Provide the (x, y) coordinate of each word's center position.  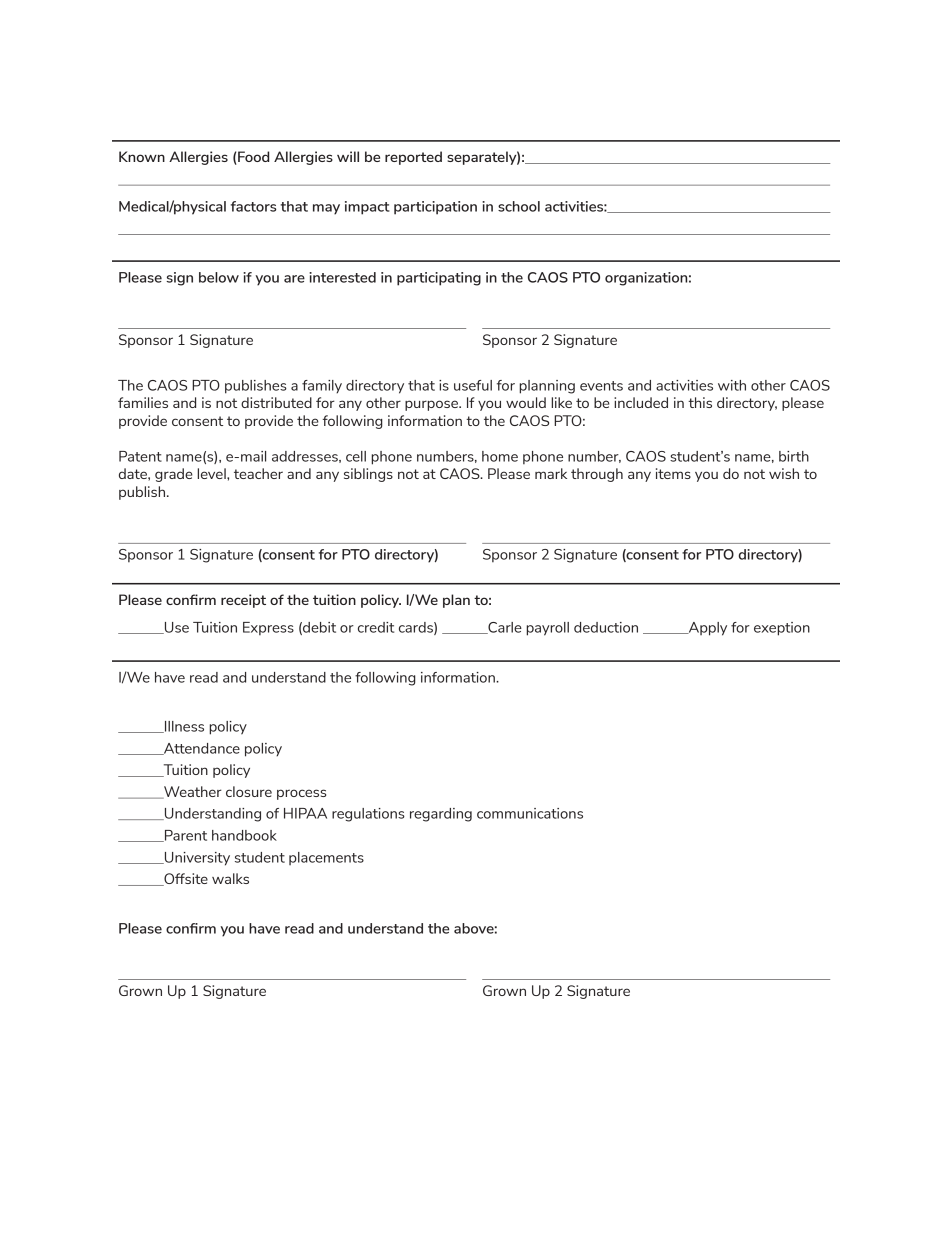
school (519, 206)
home (500, 456)
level (212, 473)
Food (252, 158)
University (196, 859)
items (673, 473)
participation (435, 208)
